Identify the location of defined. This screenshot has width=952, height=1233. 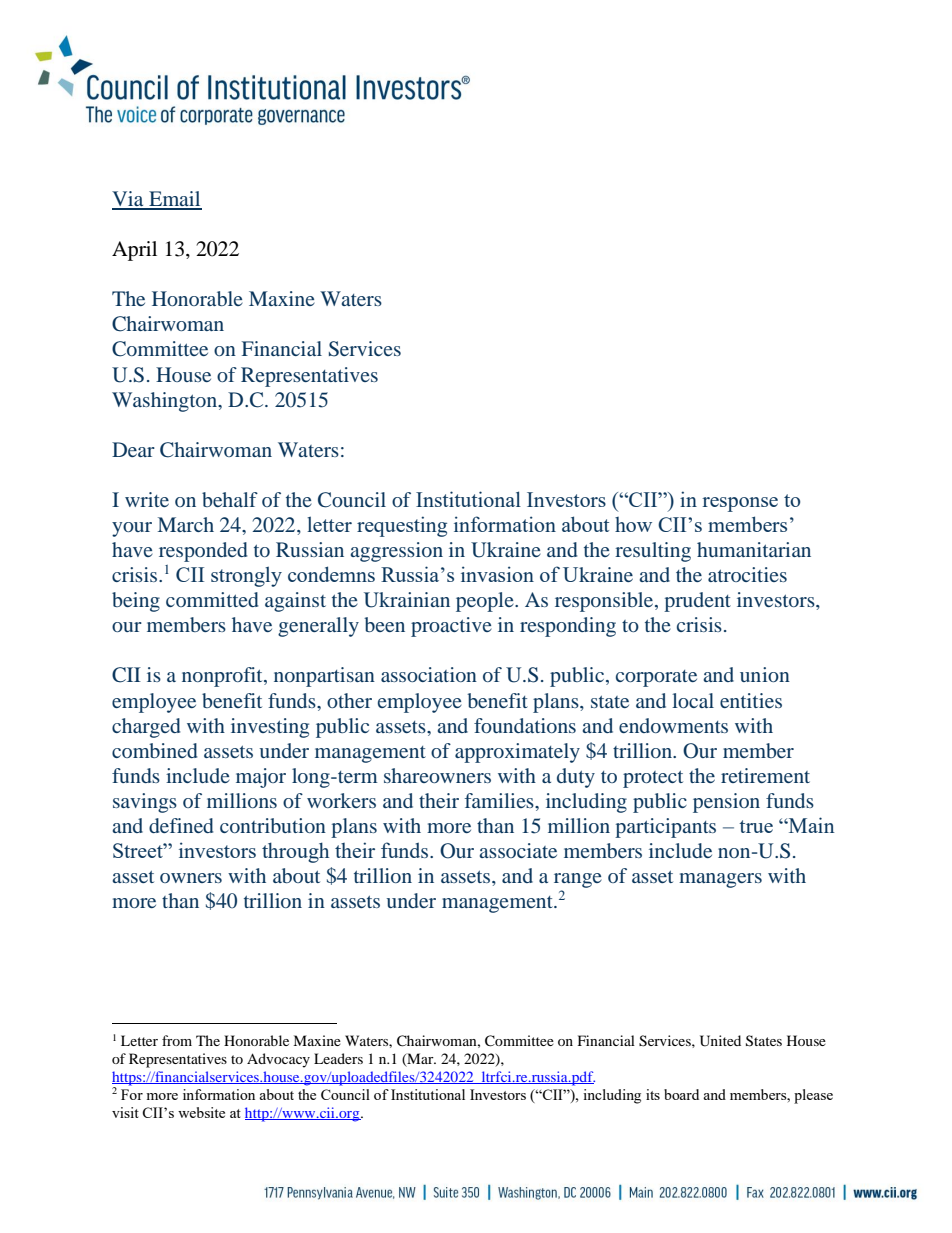
(181, 825).
